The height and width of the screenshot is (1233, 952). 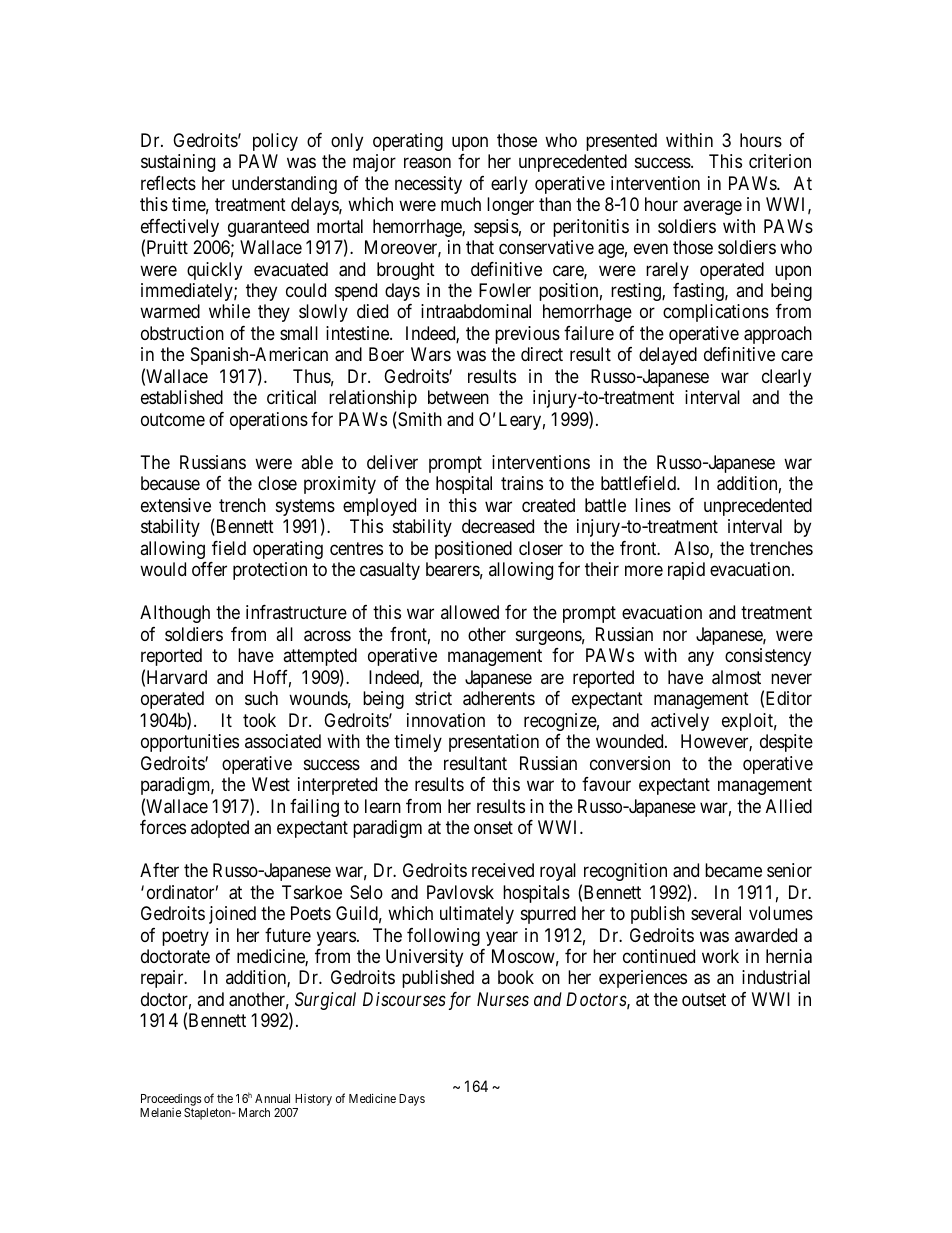 I want to click on nor, so click(x=675, y=635).
